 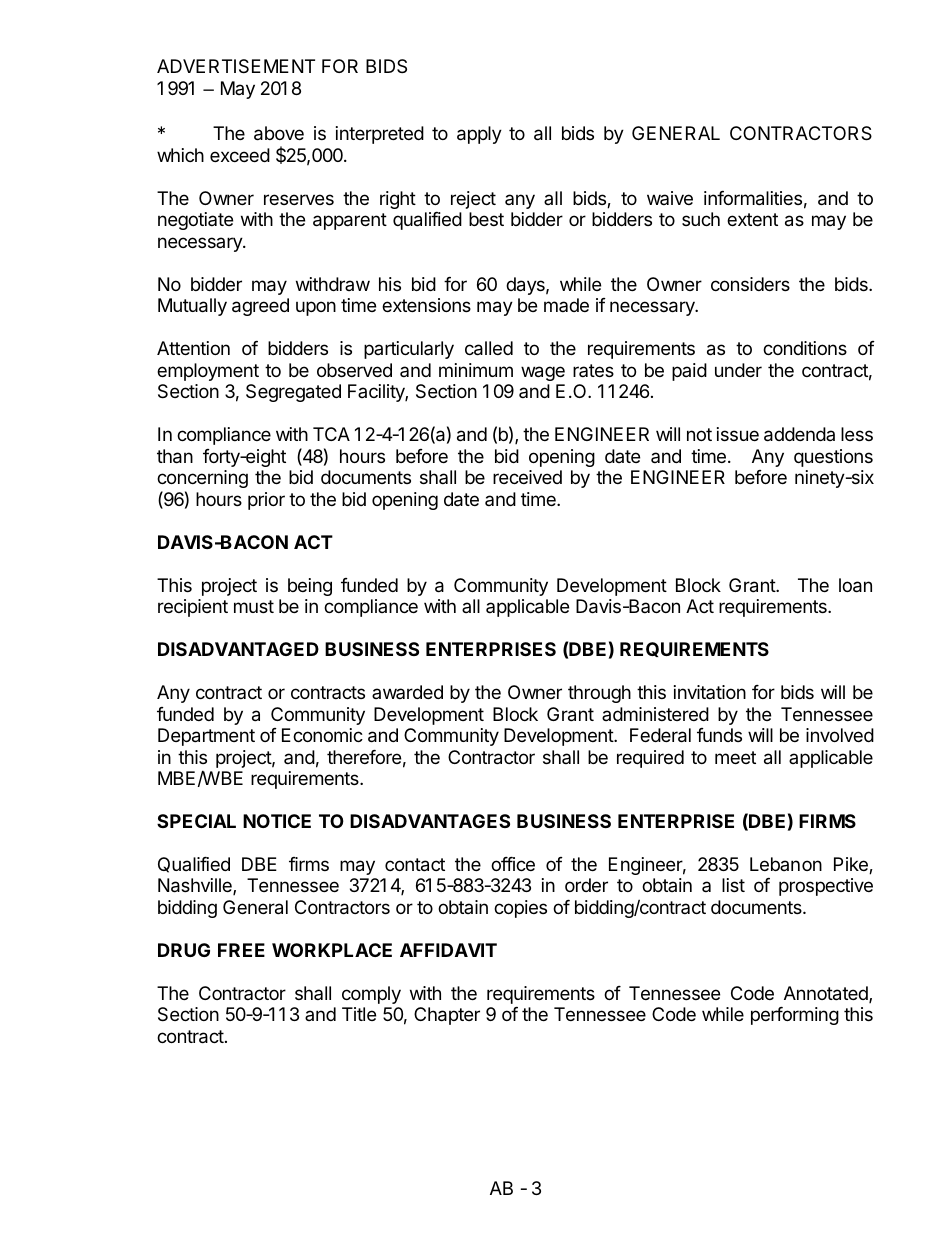 I want to click on ADVERTISEMENT, so click(x=236, y=66).
